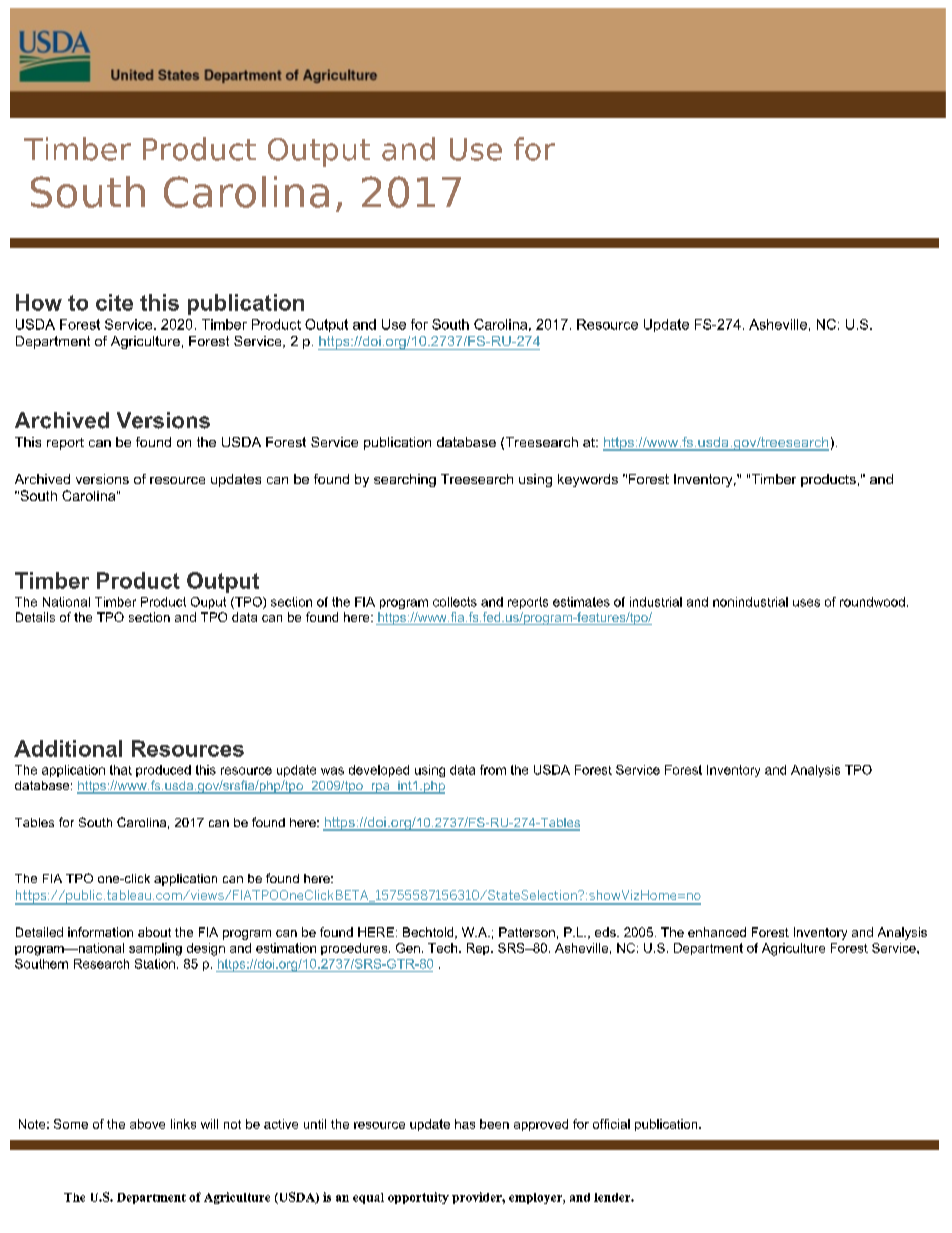  I want to click on keywords, so click(588, 480).
